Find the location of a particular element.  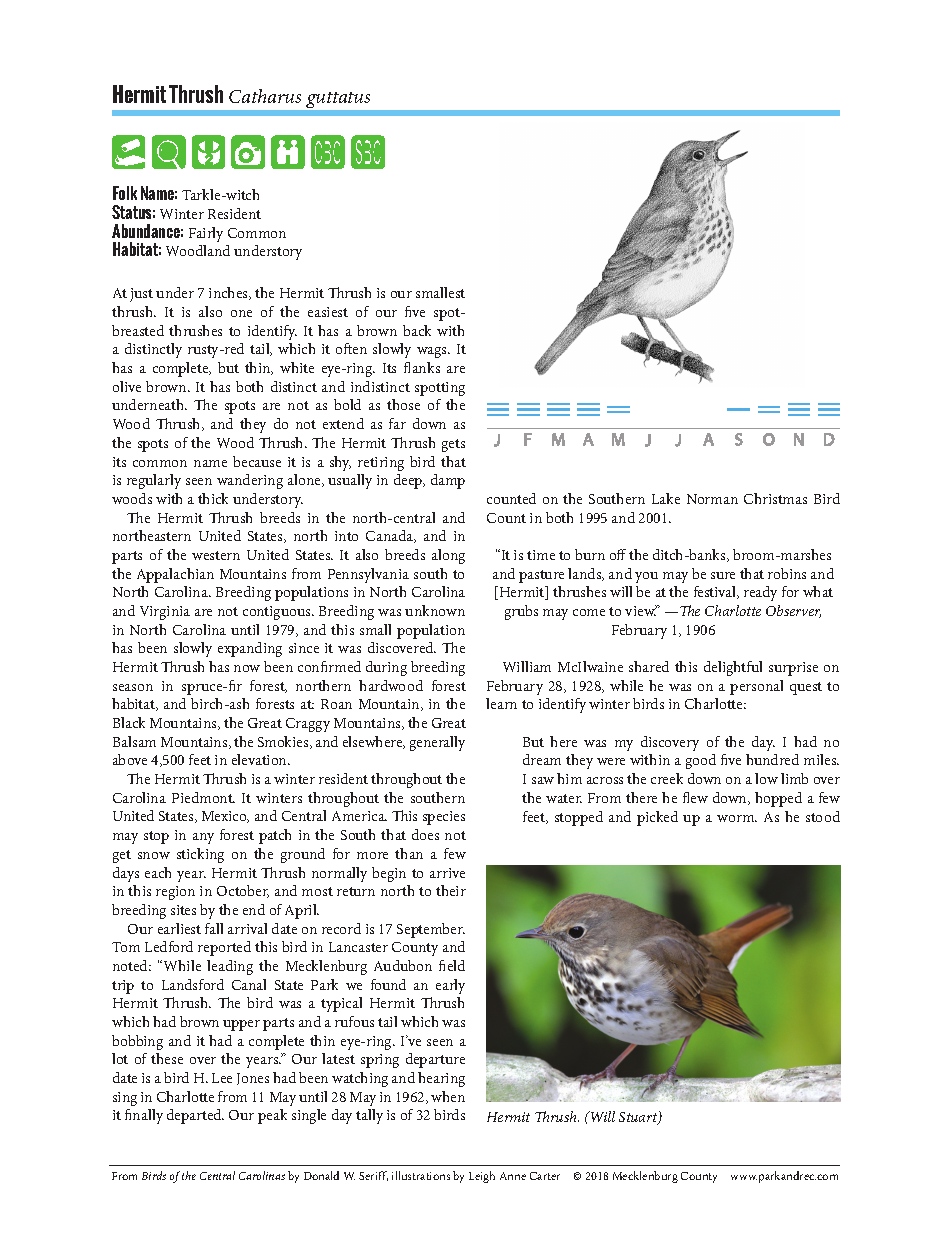

departed is located at coordinates (195, 1116).
